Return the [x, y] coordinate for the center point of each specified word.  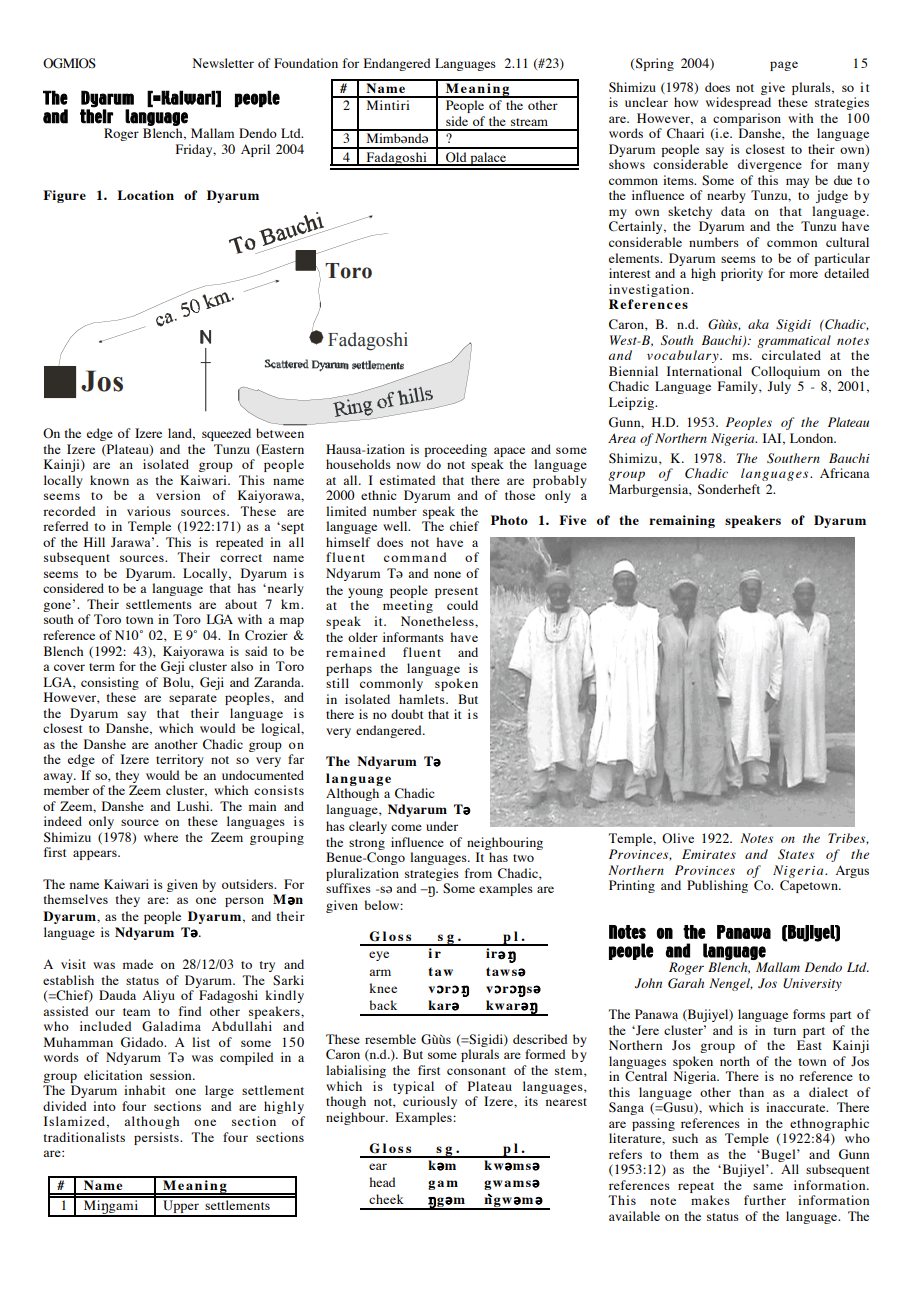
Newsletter [223, 63]
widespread [738, 103]
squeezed [226, 434]
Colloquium [785, 372]
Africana [845, 473]
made [138, 964]
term [102, 667]
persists [157, 1138]
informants [413, 637]
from [478, 873]
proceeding [455, 450]
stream [529, 122]
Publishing [717, 886]
